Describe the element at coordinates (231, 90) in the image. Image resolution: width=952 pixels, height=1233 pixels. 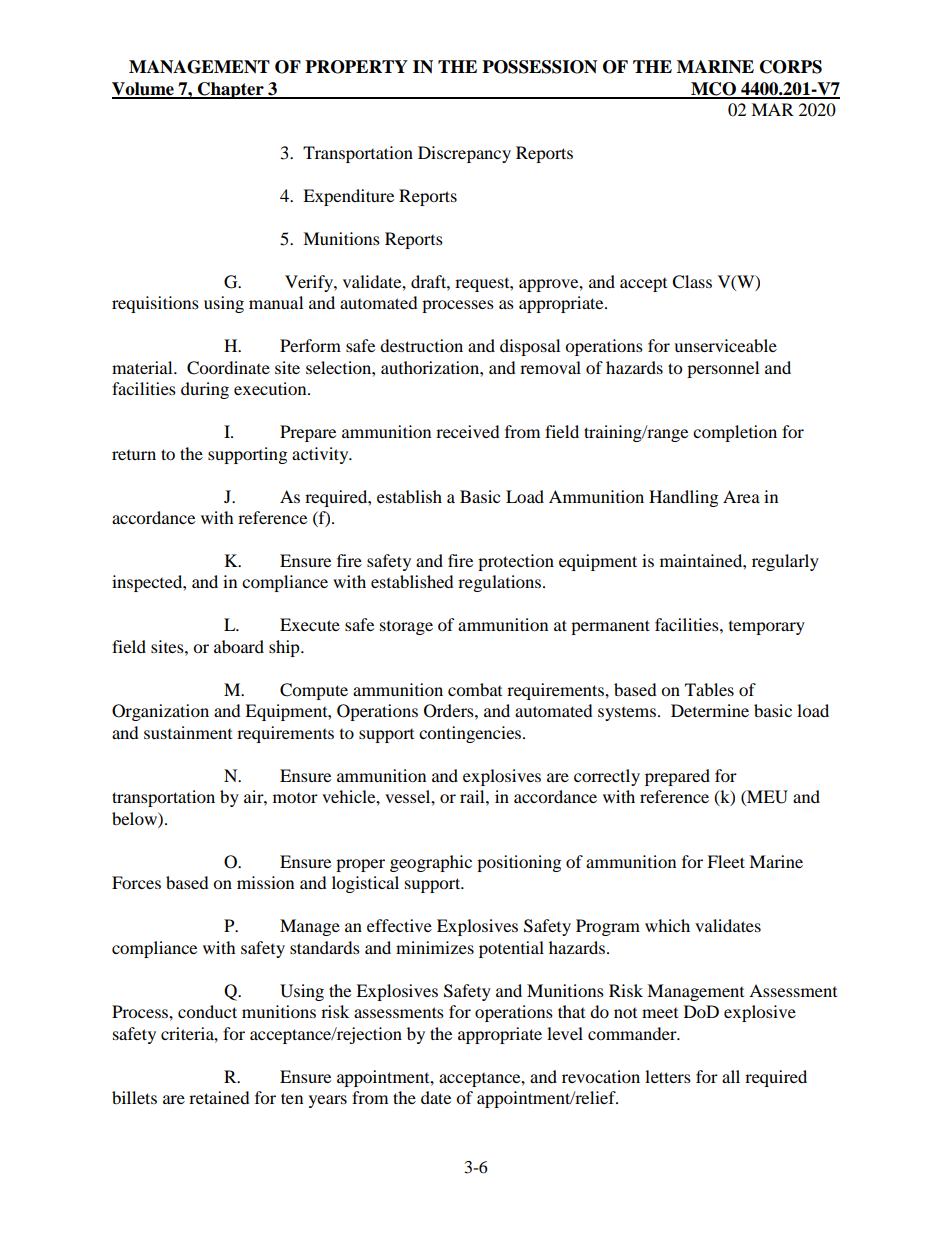
I see `Chapter` at that location.
